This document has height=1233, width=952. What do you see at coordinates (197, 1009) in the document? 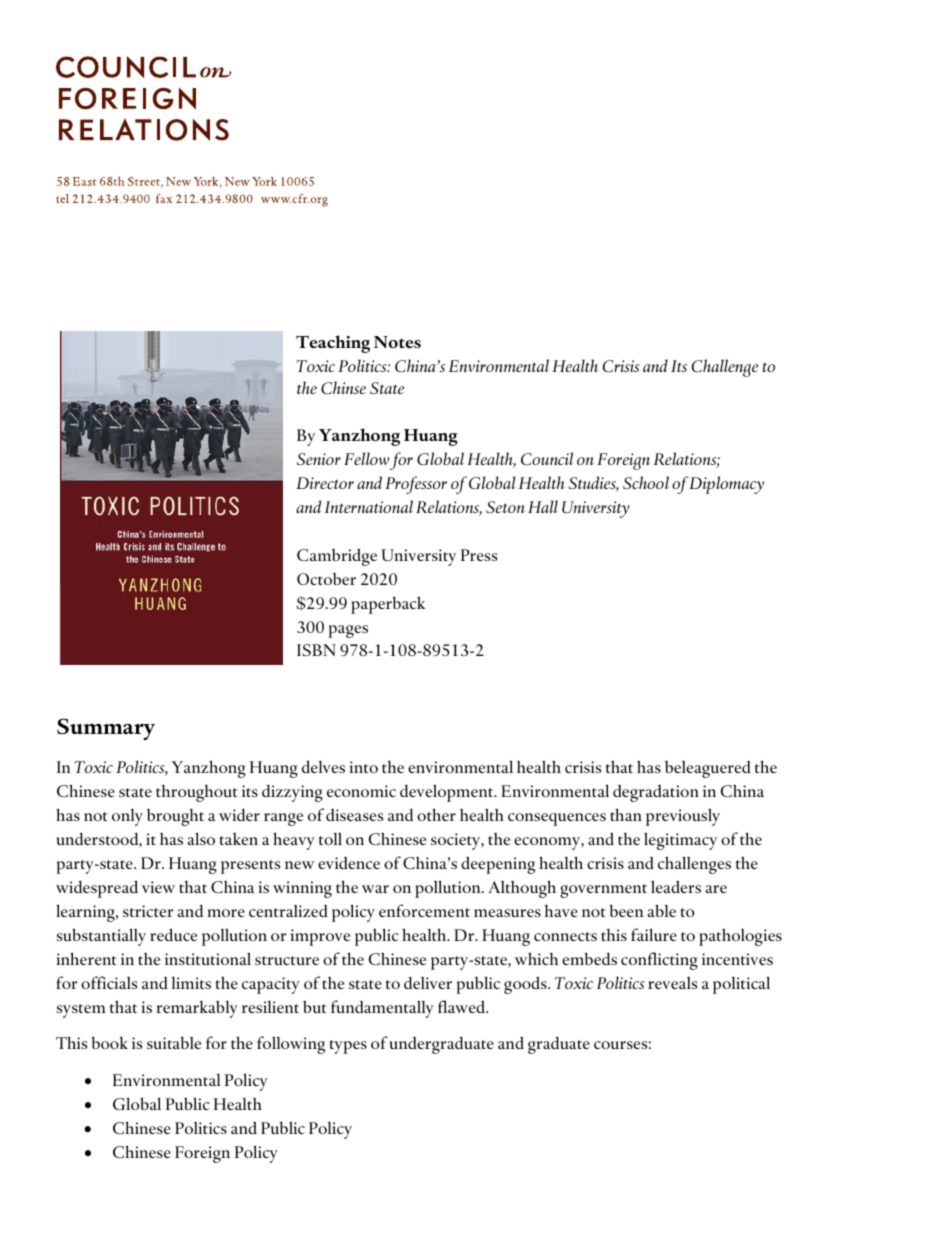
I see `remarkably` at bounding box center [197, 1009].
